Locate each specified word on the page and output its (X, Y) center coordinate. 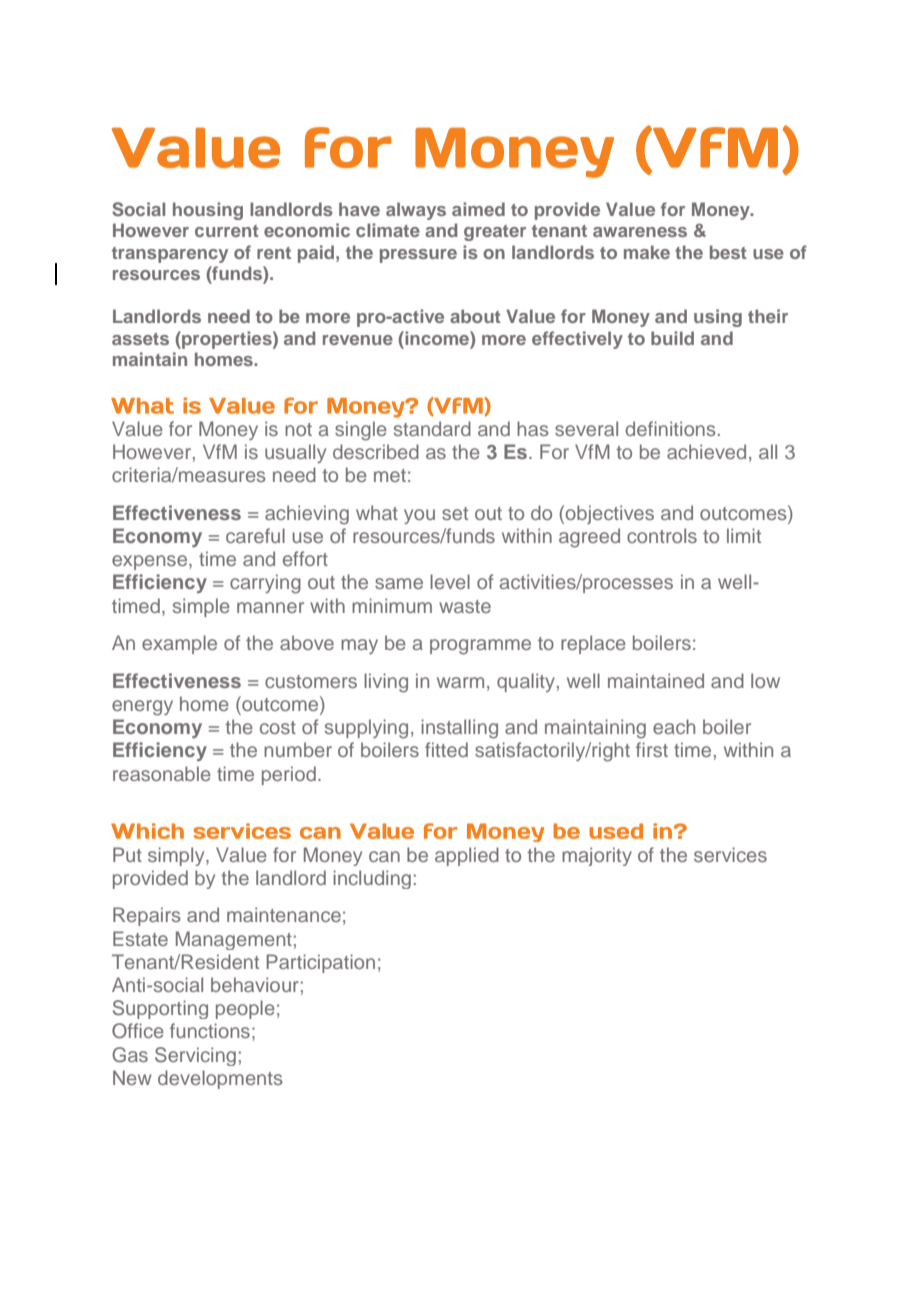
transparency (170, 255)
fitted (446, 749)
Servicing (195, 1056)
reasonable (162, 773)
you (419, 516)
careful (255, 535)
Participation (321, 963)
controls (662, 535)
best (728, 252)
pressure (418, 256)
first (652, 749)
